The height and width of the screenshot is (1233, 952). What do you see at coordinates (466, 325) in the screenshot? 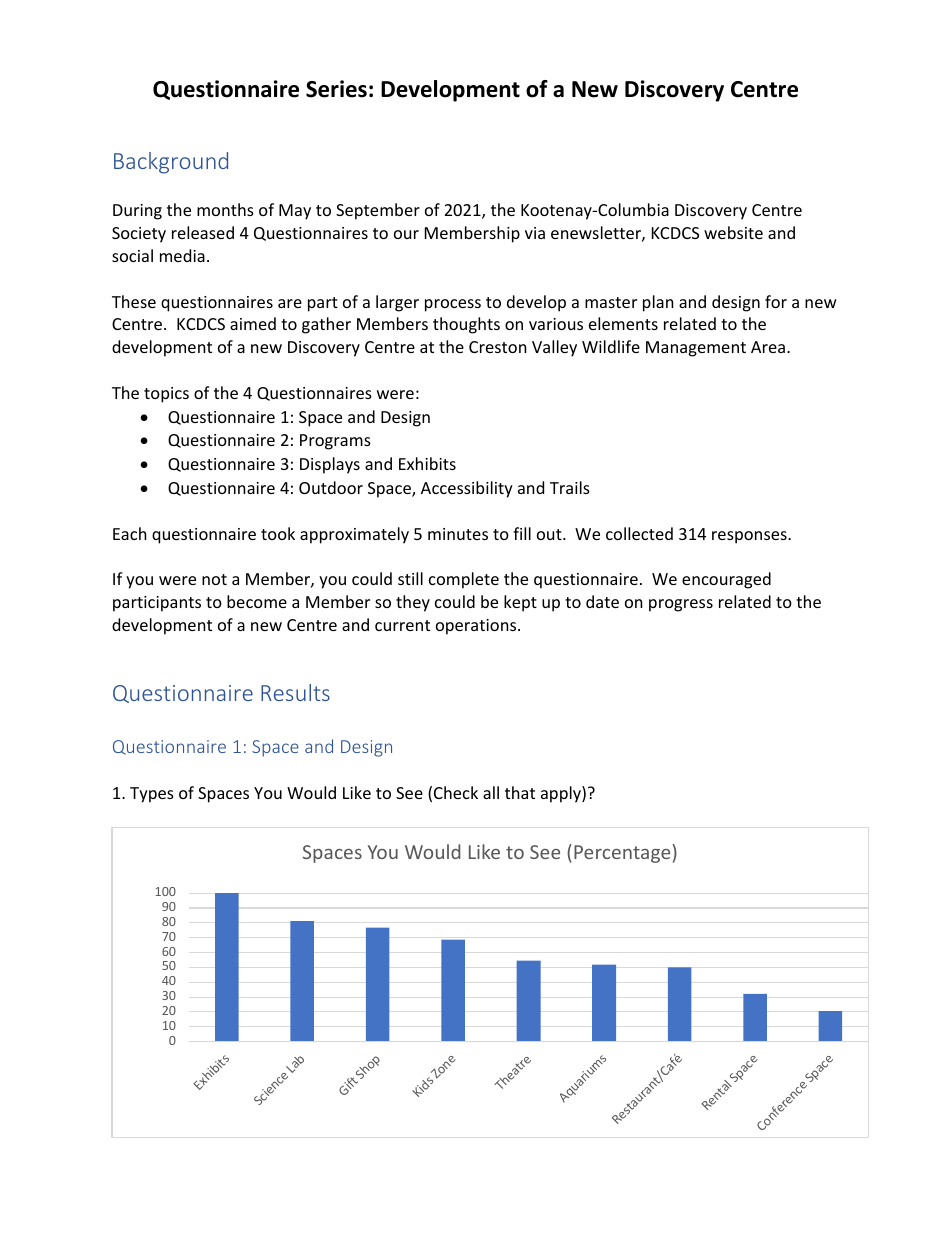
I see `thoughts` at bounding box center [466, 325].
